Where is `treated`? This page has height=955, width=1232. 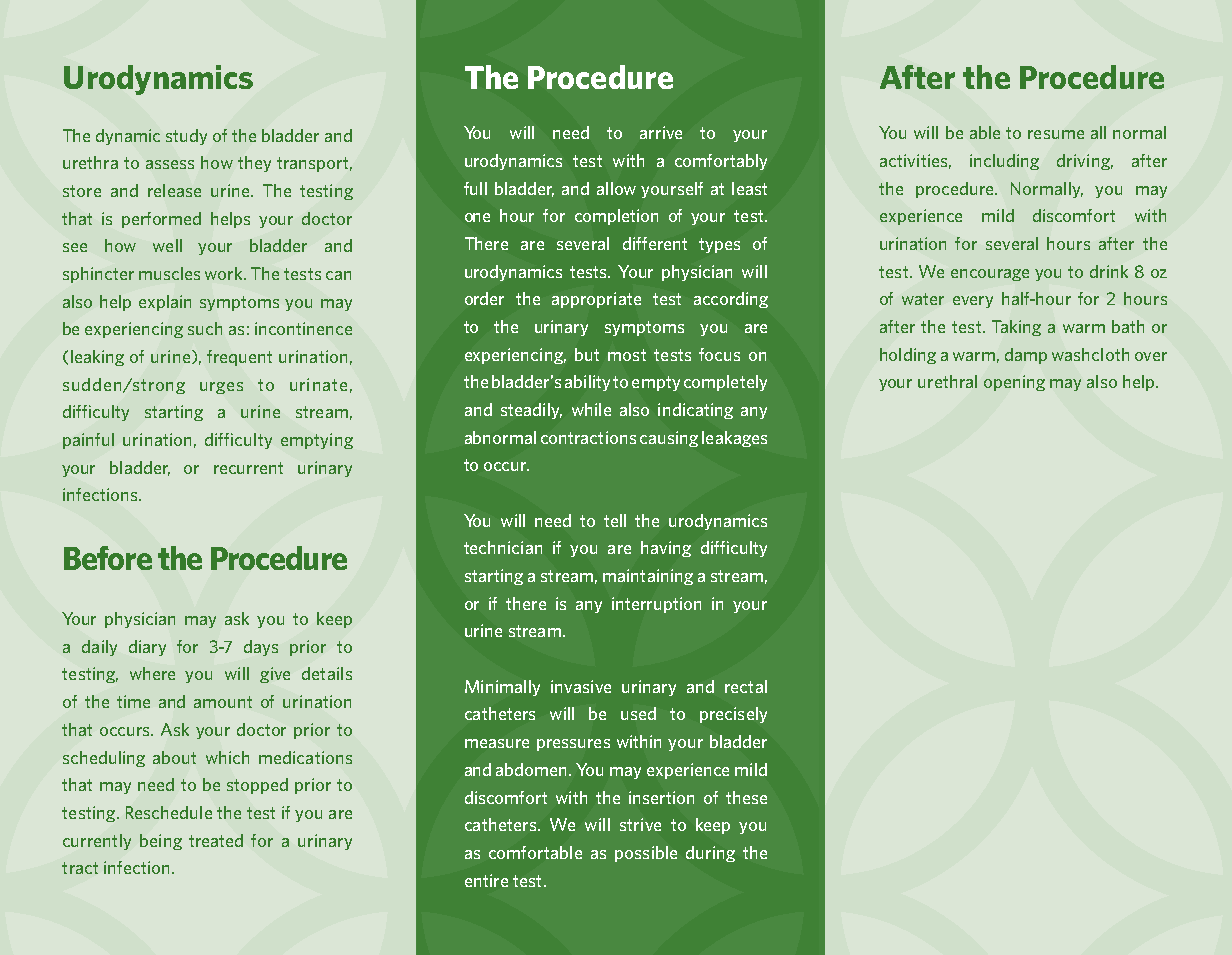 treated is located at coordinates (216, 840).
